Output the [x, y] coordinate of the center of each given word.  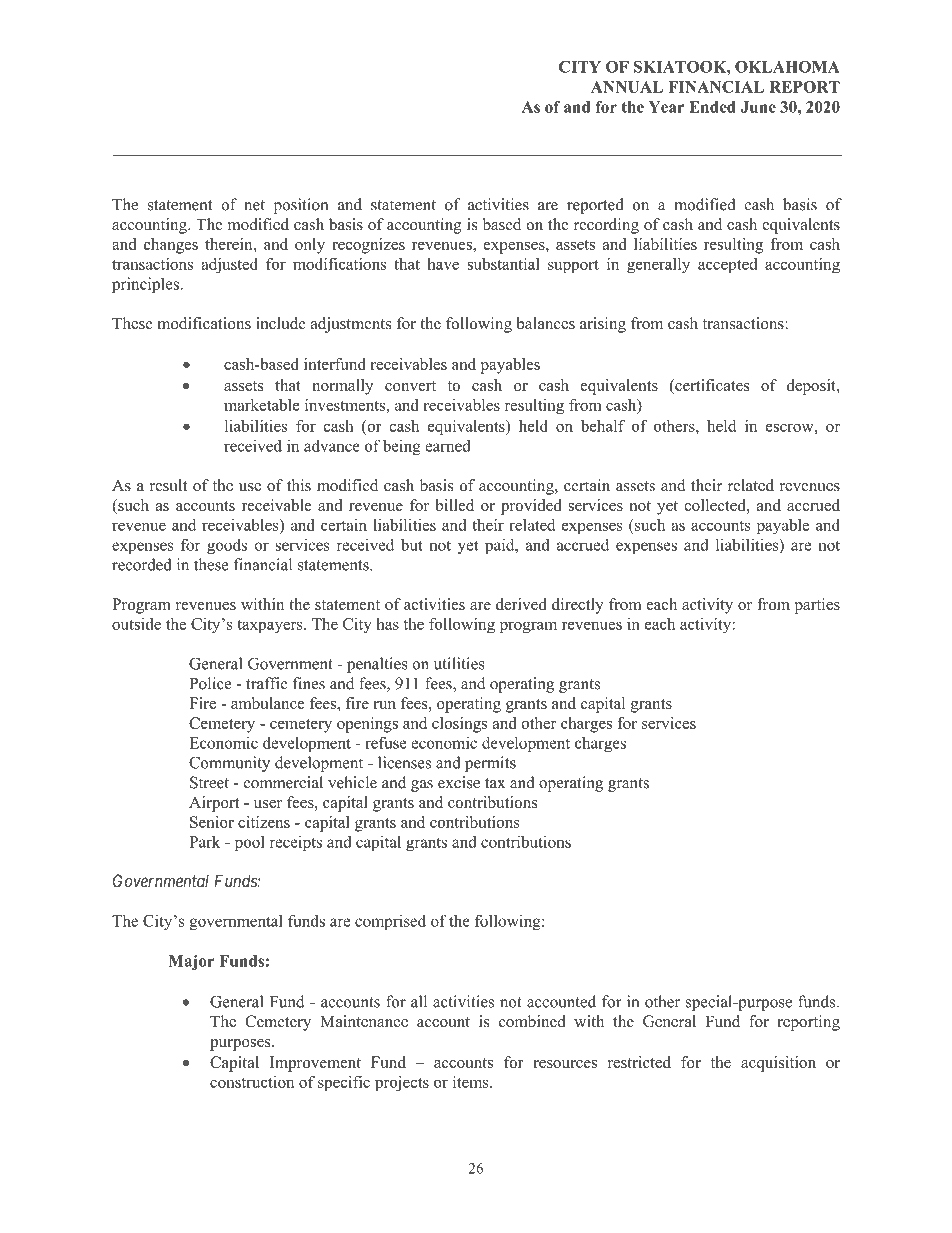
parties [817, 606]
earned [448, 446]
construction [252, 1082]
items [472, 1082]
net [254, 205]
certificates [711, 386]
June [758, 107]
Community [229, 764]
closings [459, 725]
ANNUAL [627, 87]
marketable [262, 405]
